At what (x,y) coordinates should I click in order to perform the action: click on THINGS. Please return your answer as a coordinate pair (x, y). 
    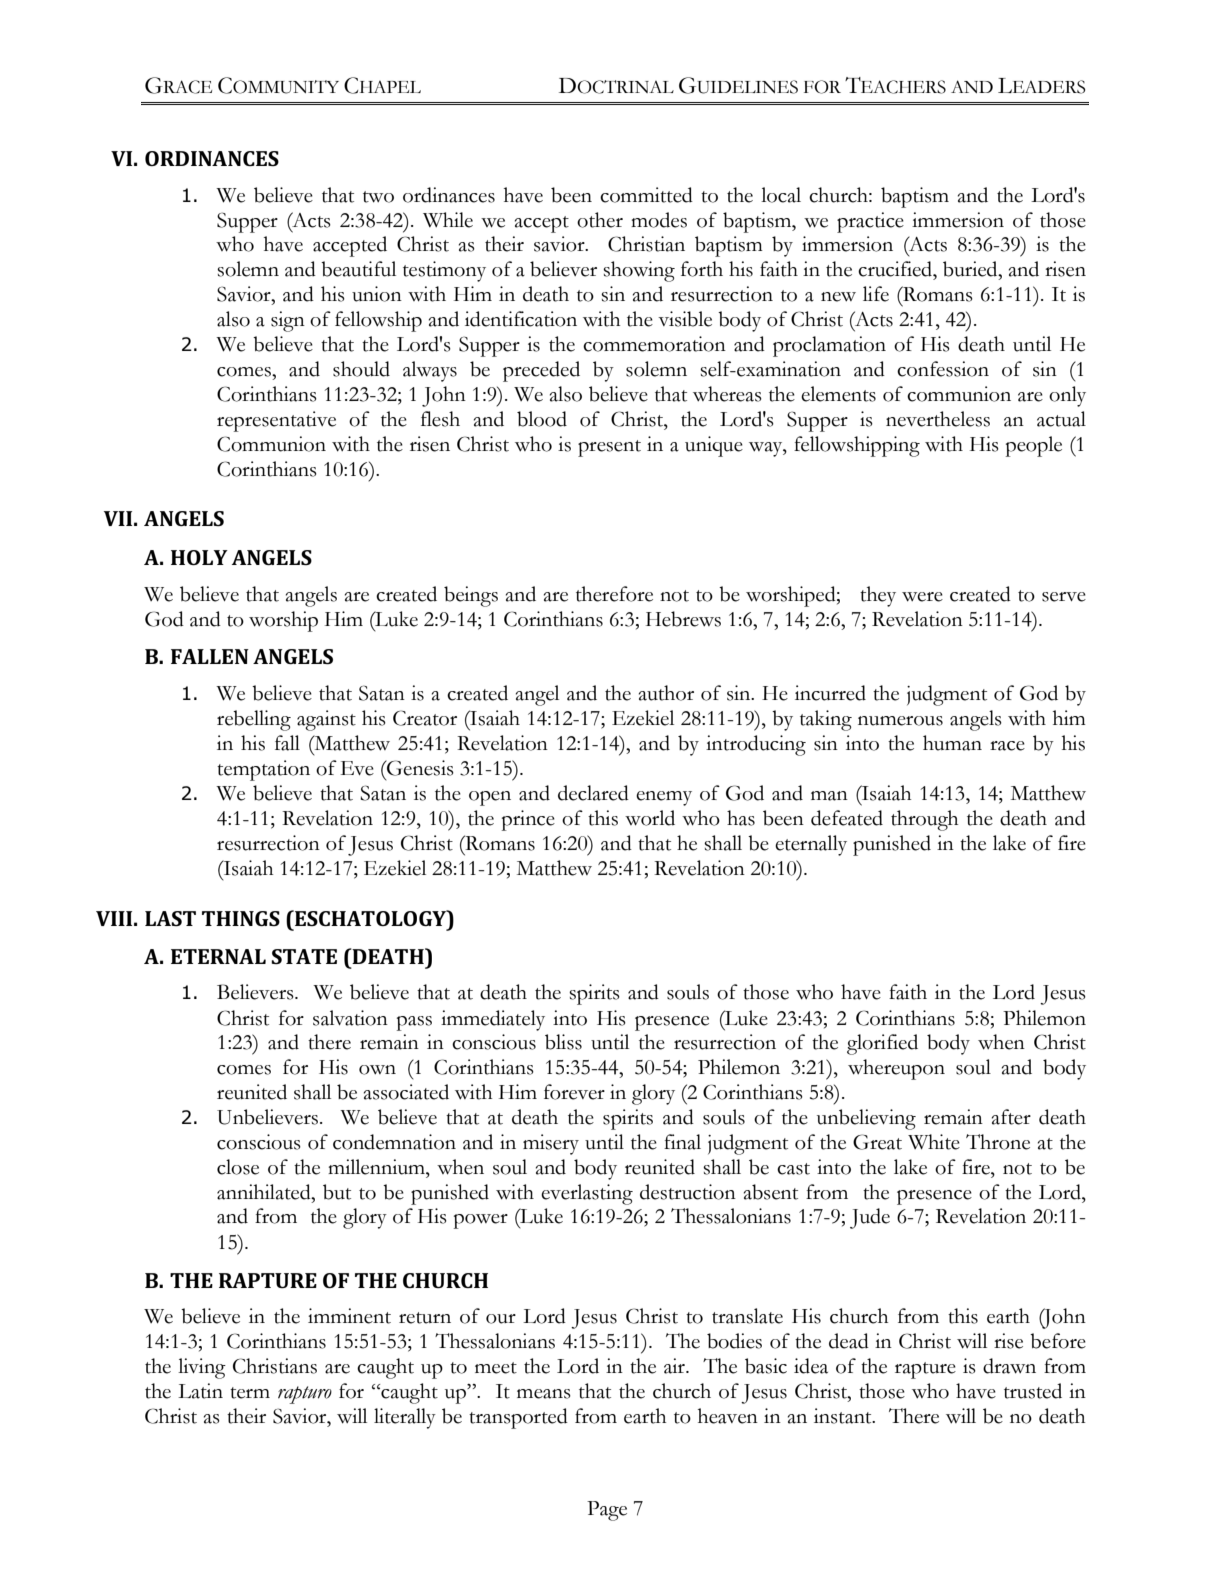
    Looking at the image, I should click on (241, 918).
